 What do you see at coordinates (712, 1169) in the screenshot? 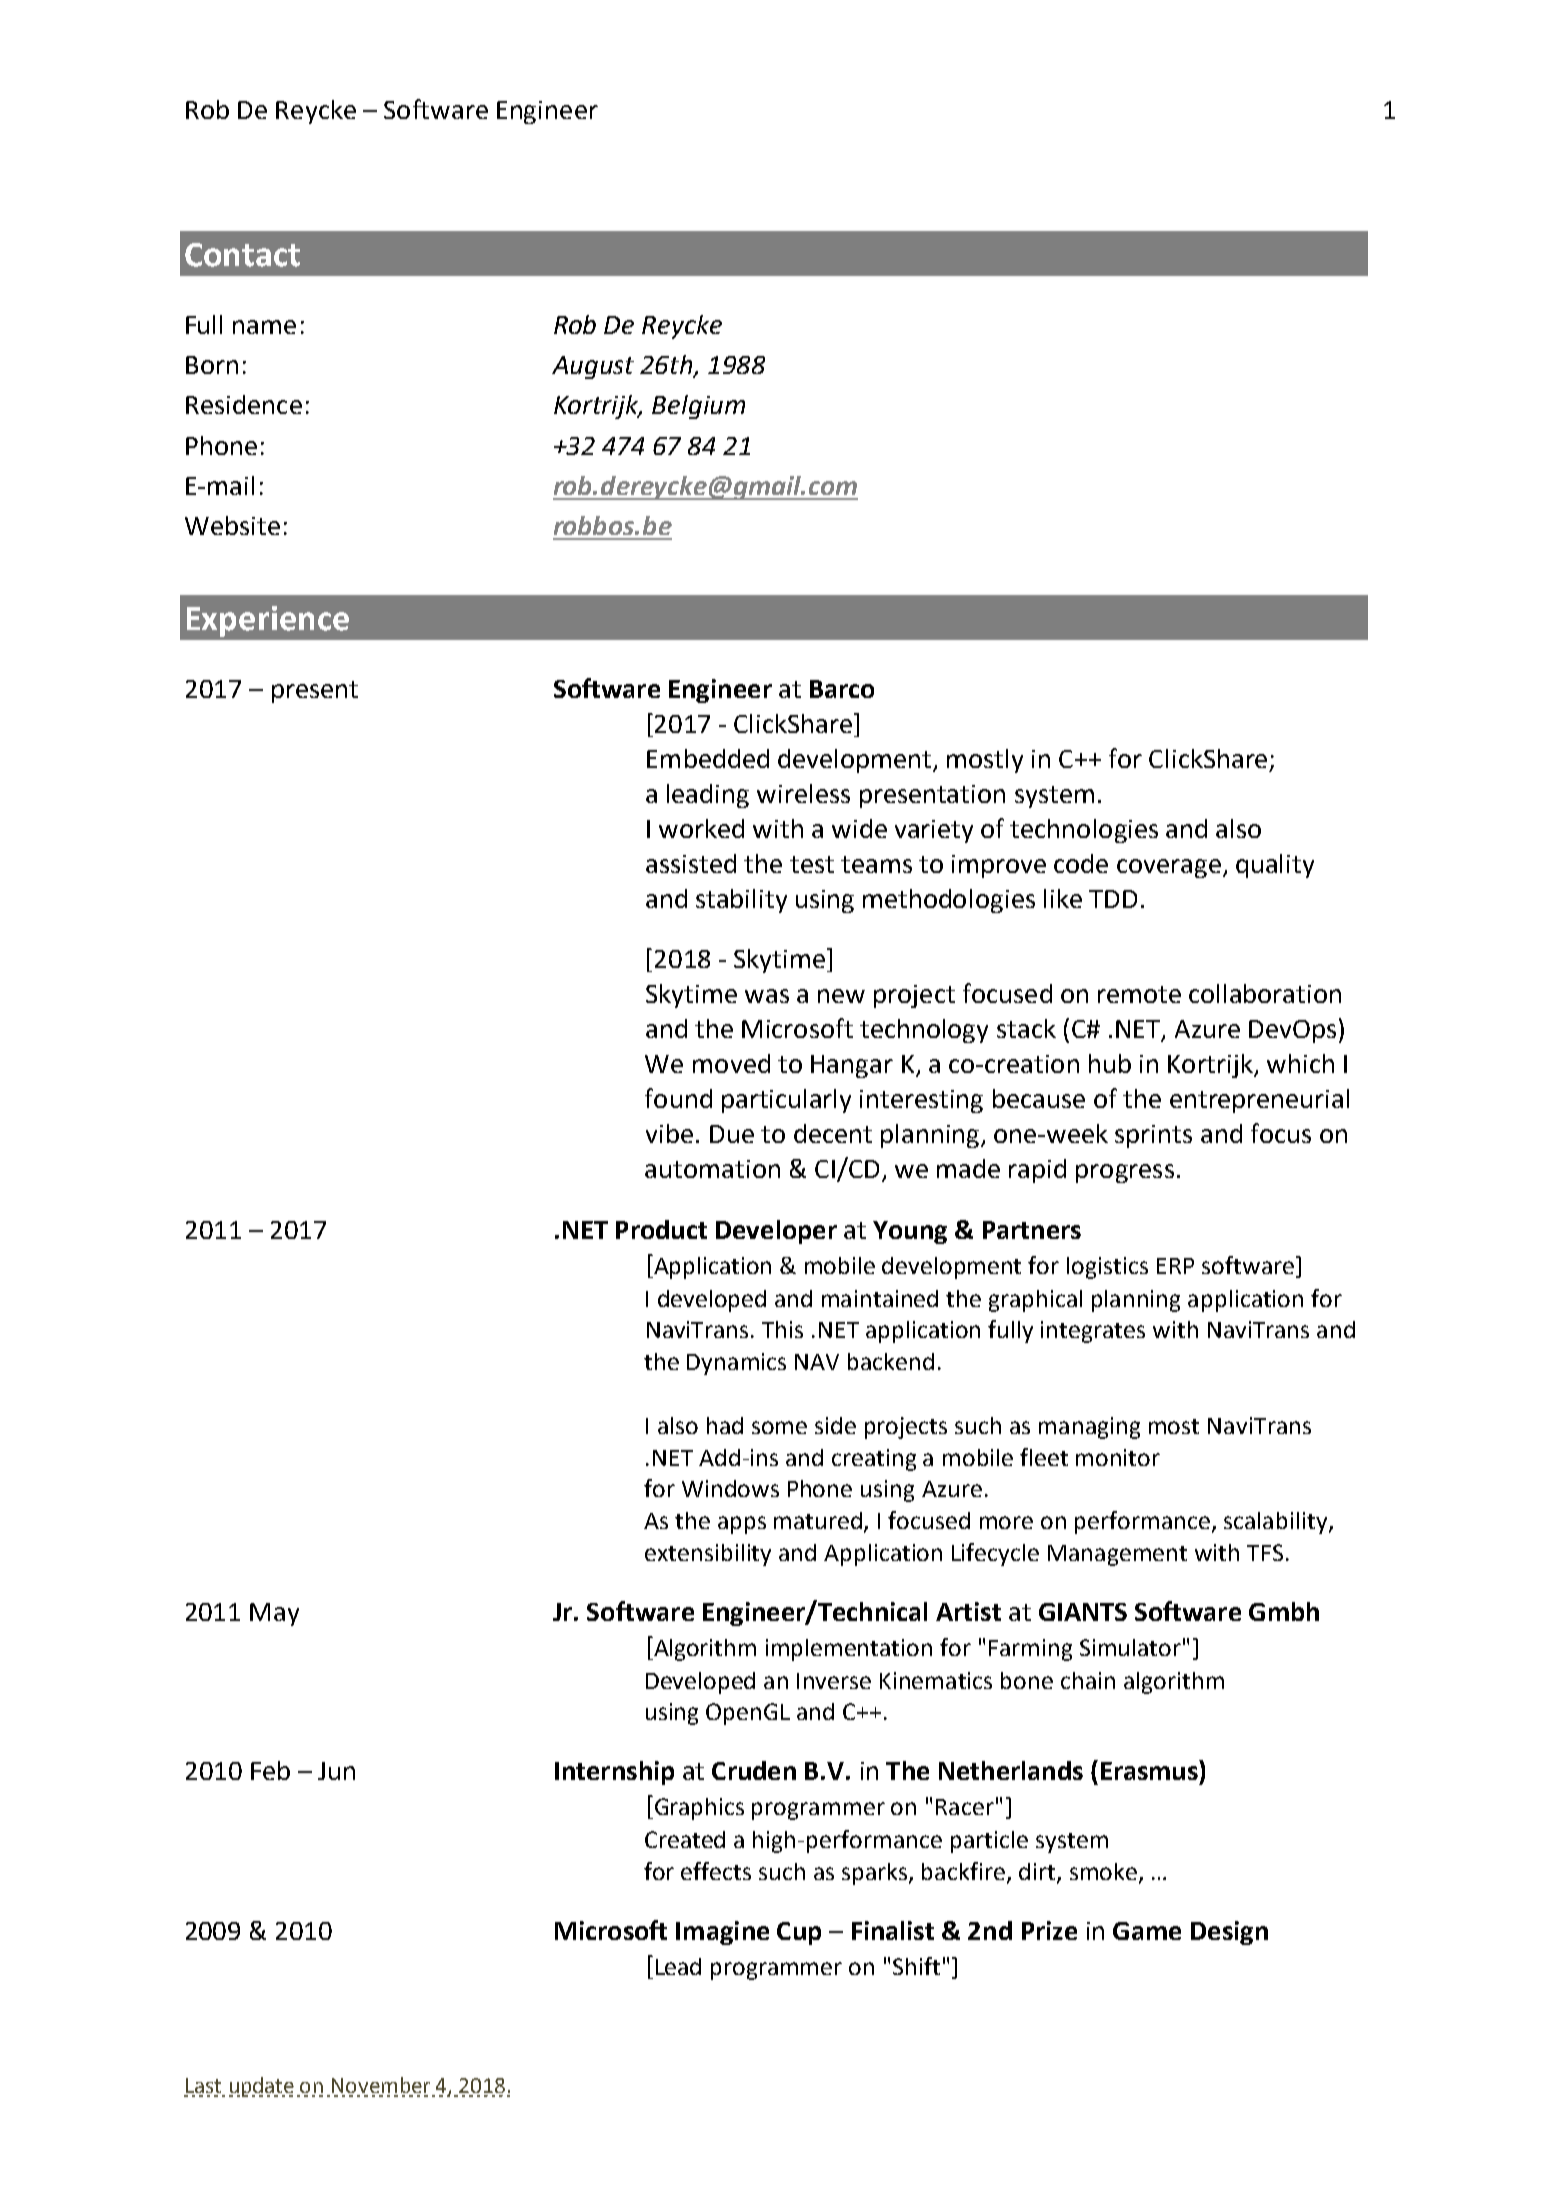
I see `automation` at bounding box center [712, 1169].
